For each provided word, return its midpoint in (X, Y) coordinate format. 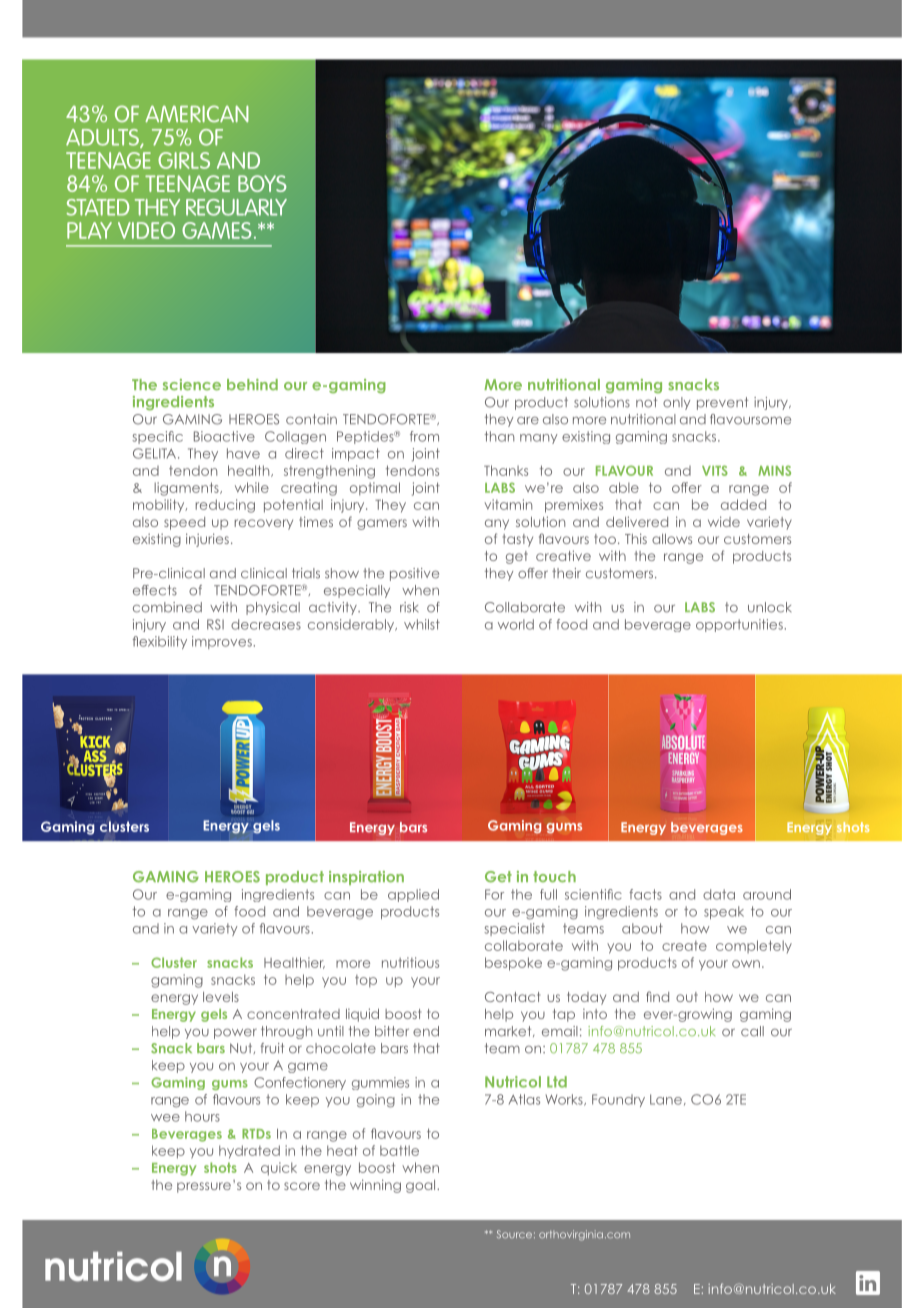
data (719, 894)
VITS (715, 470)
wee (165, 1118)
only (676, 403)
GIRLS (184, 160)
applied (413, 895)
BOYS (262, 183)
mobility (160, 506)
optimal (375, 489)
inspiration (366, 878)
